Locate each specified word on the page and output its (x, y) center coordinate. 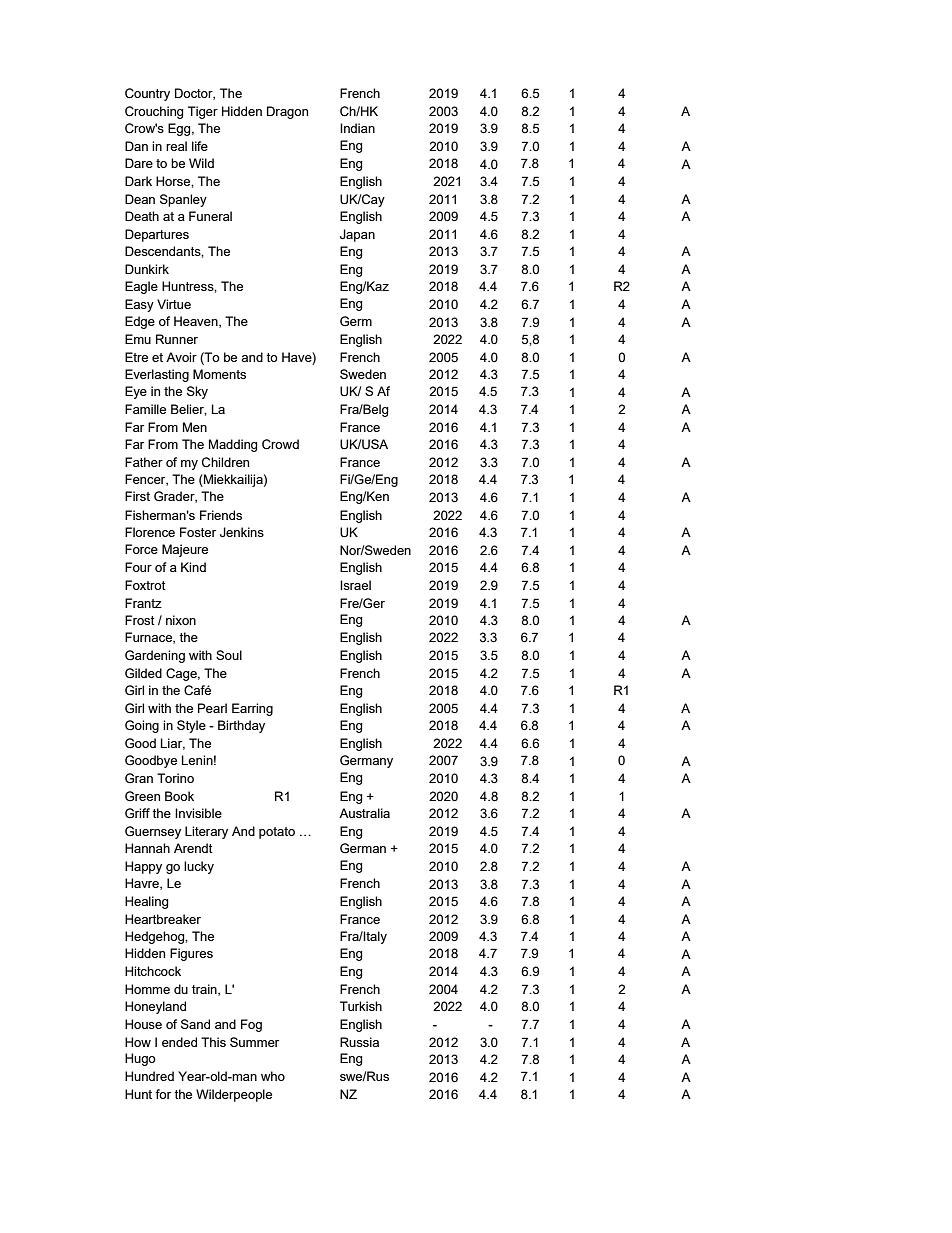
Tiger (203, 112)
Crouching (154, 112)
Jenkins (242, 532)
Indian (357, 128)
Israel (355, 585)
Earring (252, 709)
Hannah (147, 848)
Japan (357, 235)
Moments (219, 374)
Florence (150, 532)
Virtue (174, 304)
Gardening (155, 656)
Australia (364, 813)
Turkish (361, 1006)
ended (179, 1042)
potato (277, 833)
